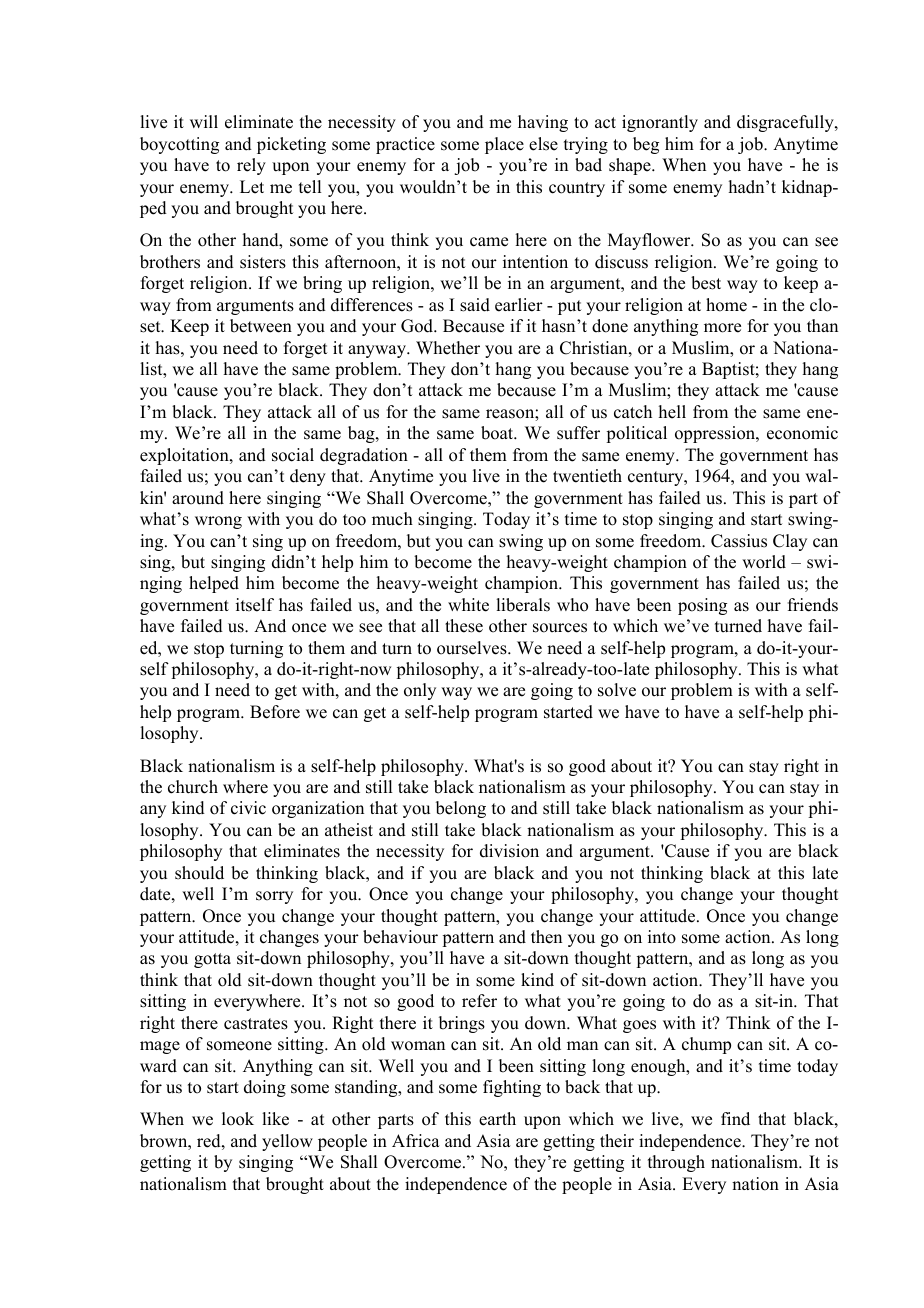 This document has height=1308, width=924. I want to click on find, so click(735, 1119).
